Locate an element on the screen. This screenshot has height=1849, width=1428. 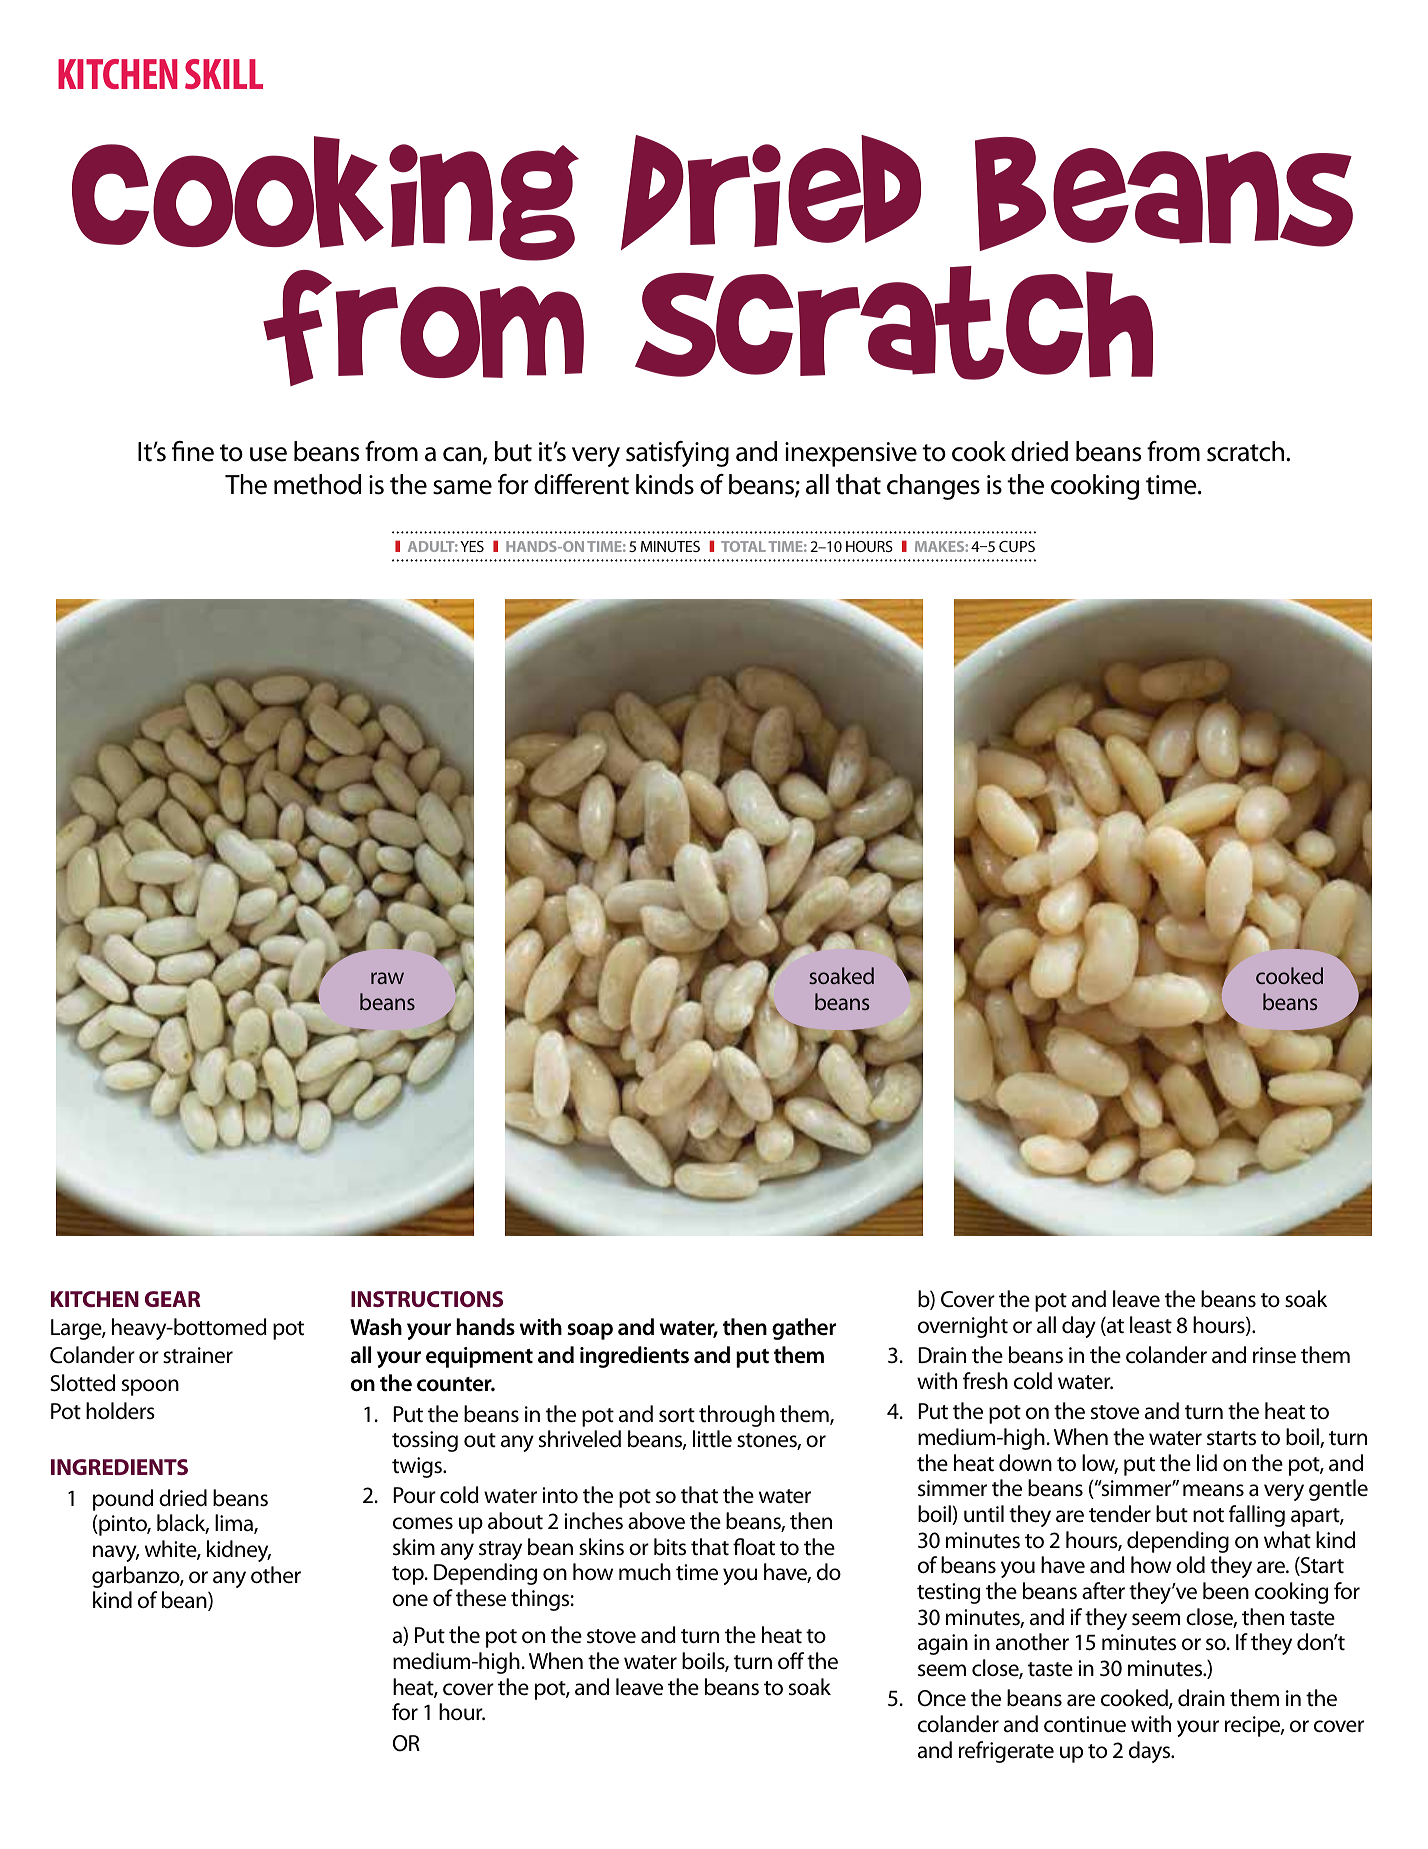
inexpensive is located at coordinates (851, 454).
